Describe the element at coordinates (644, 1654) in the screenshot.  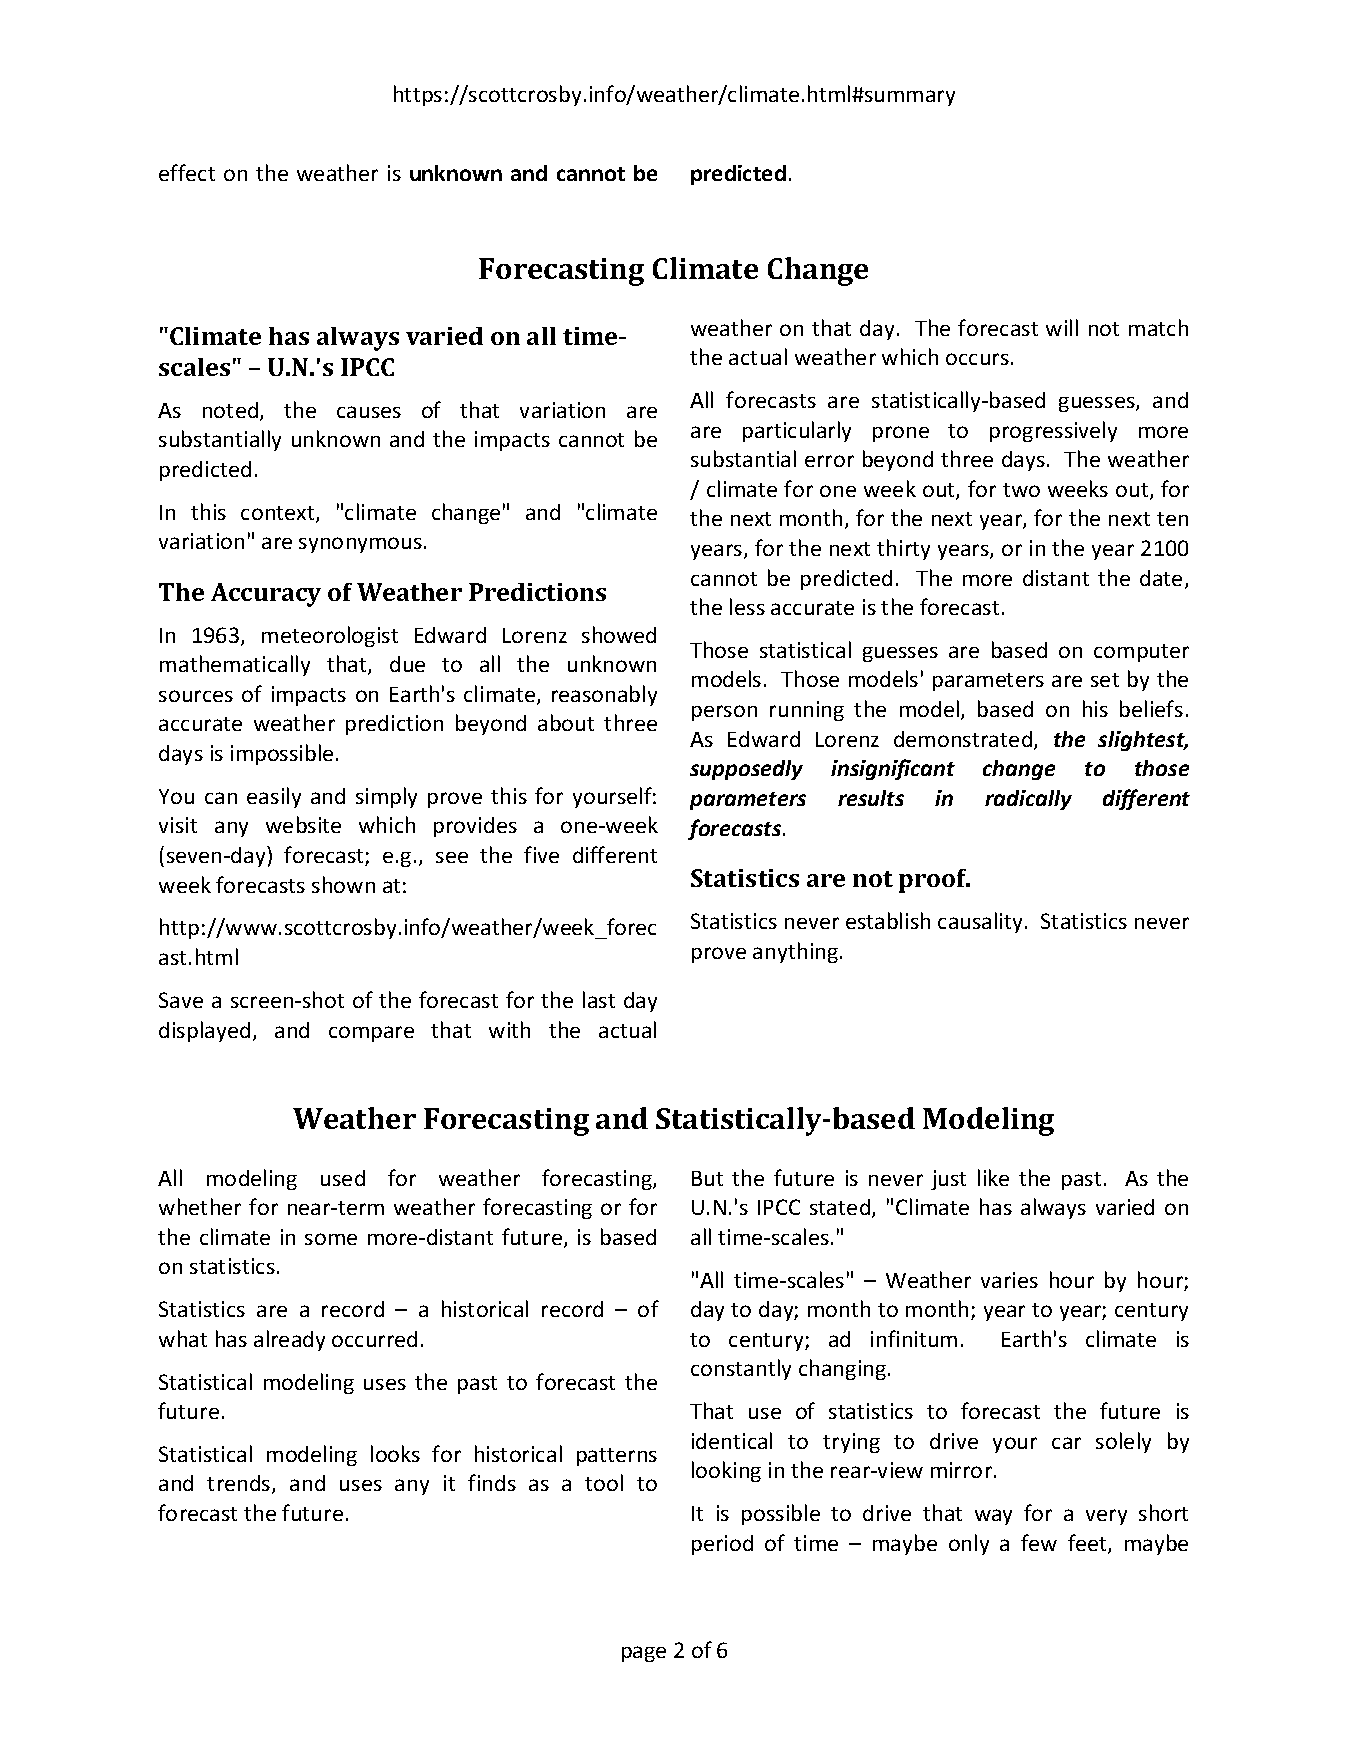
I see `page` at that location.
